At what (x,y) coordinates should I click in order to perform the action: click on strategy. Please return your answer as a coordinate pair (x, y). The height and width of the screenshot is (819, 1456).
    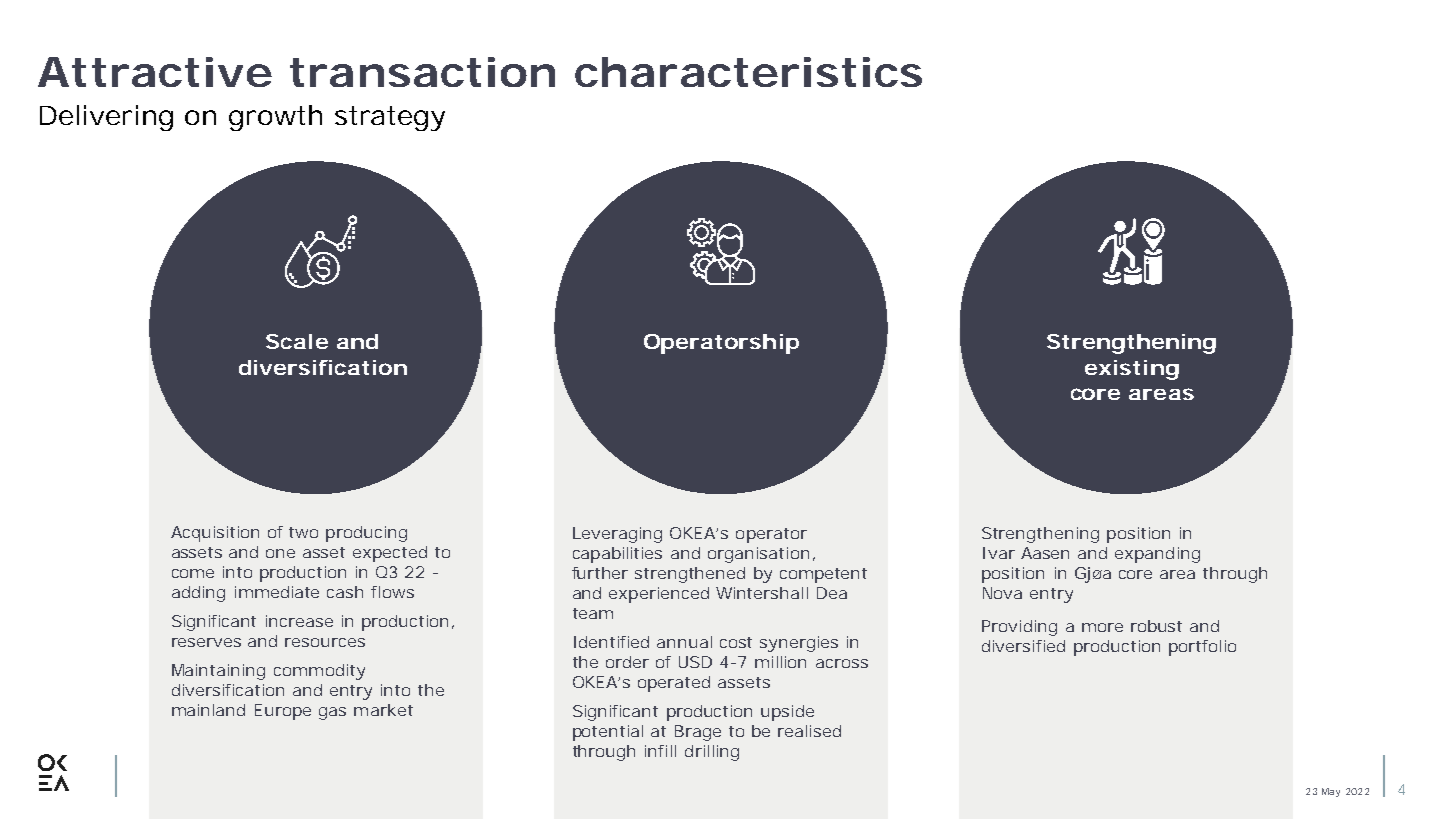
    Looking at the image, I should click on (390, 118).
